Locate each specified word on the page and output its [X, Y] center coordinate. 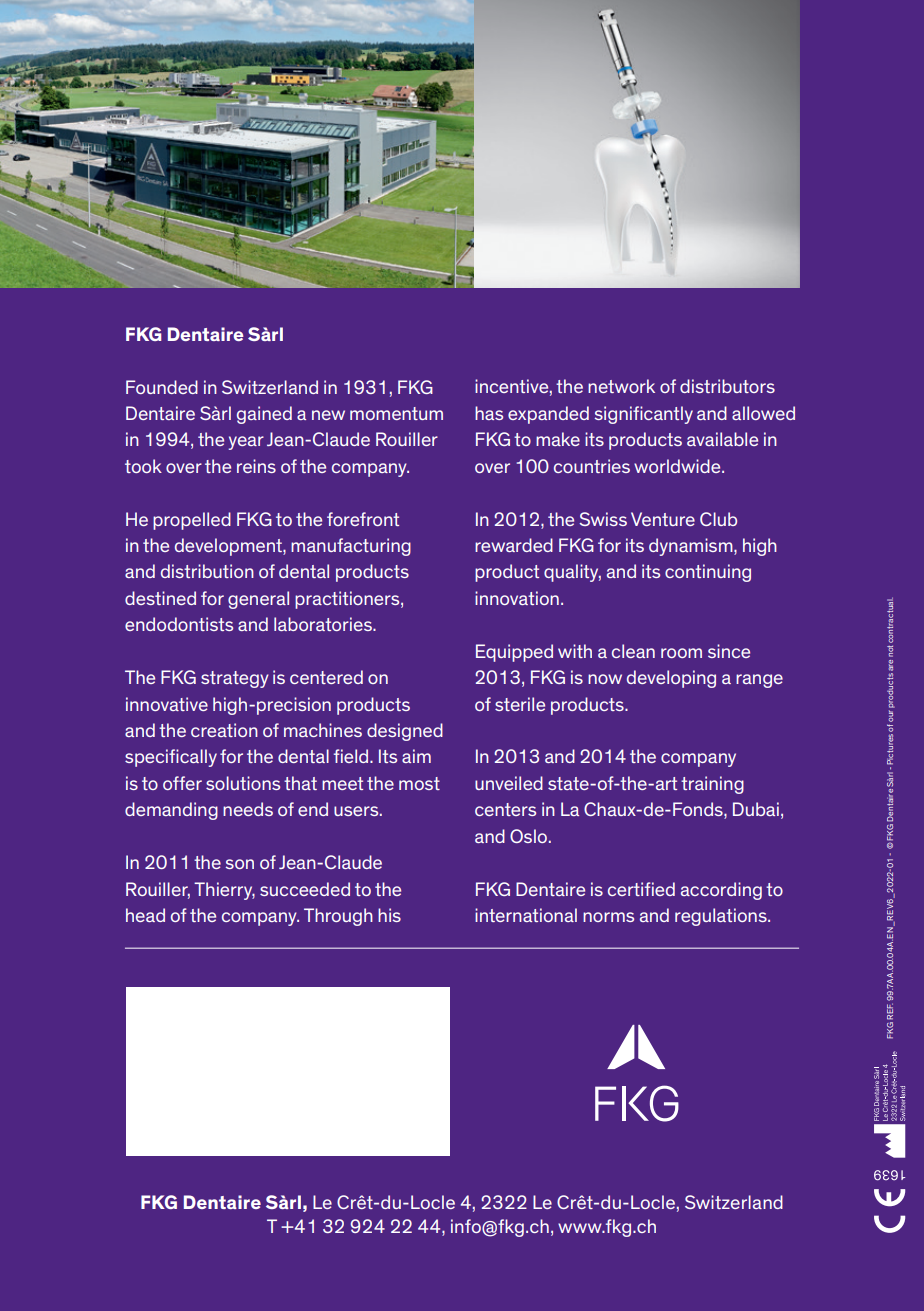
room [681, 653]
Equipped [514, 653]
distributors [727, 386]
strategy [235, 679]
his [389, 915]
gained [264, 415]
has [489, 413]
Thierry [224, 891]
